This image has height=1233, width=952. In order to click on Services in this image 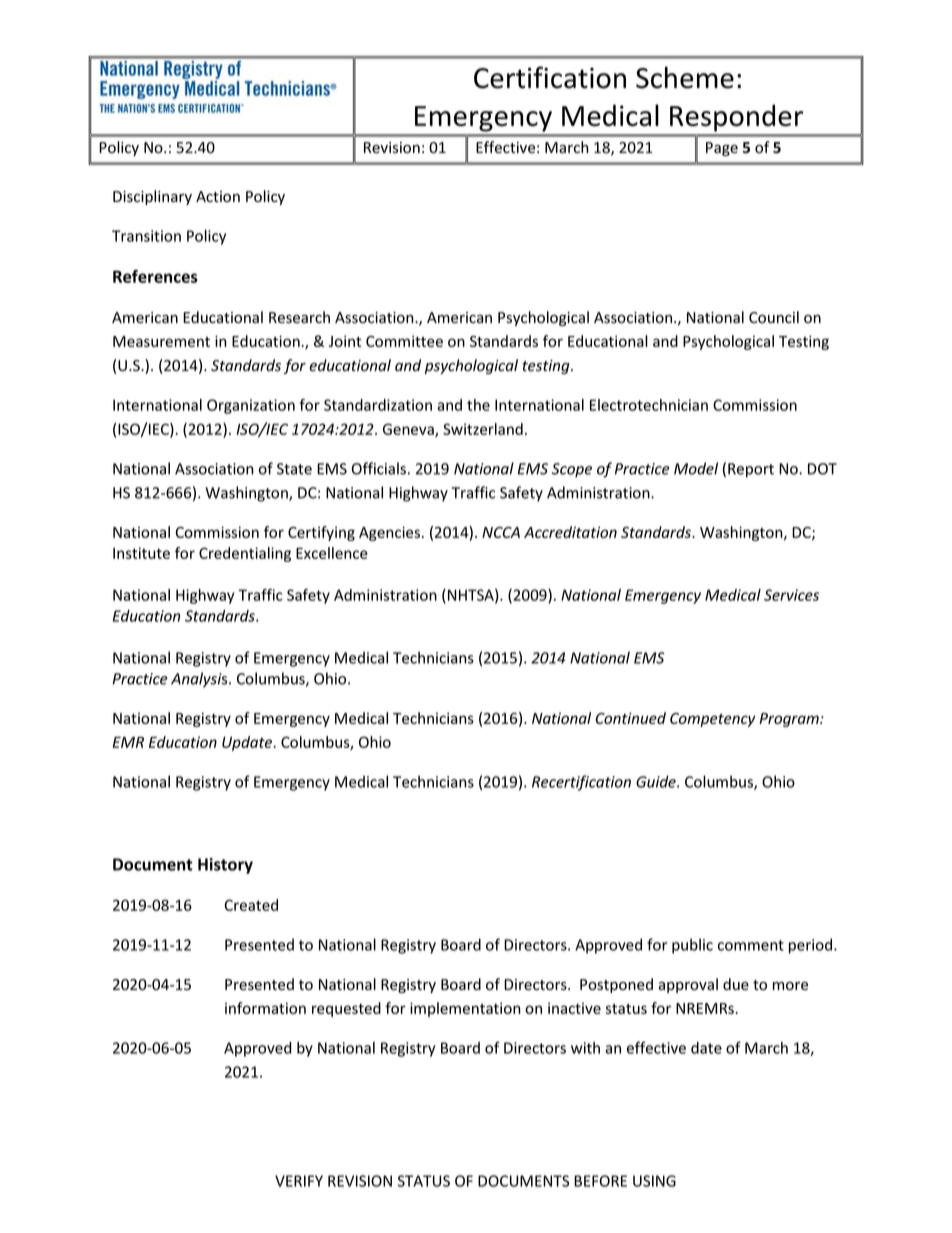, I will do `click(791, 595)`.
